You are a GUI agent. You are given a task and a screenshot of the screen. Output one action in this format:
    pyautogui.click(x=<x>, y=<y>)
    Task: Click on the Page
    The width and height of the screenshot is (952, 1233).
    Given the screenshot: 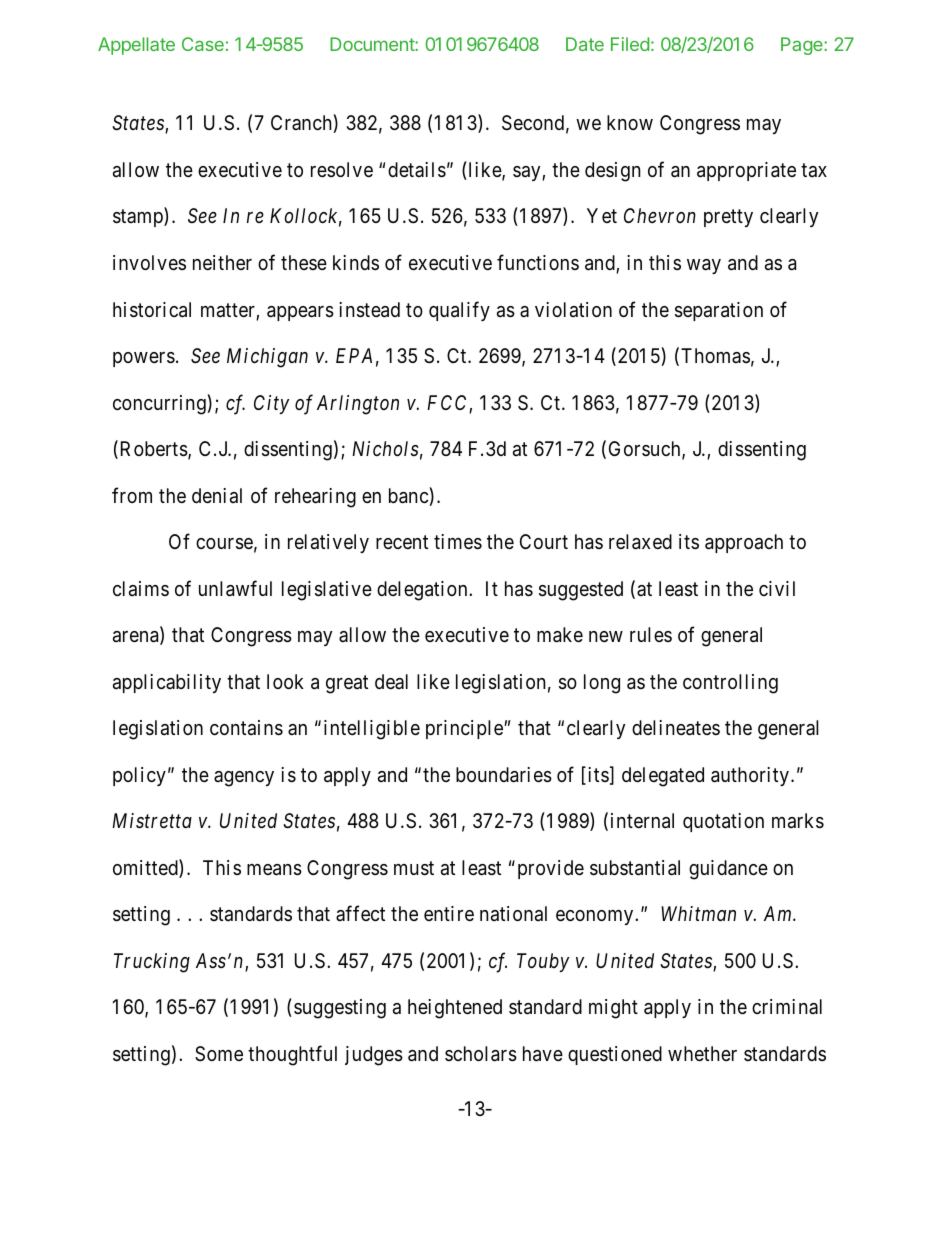 What is the action you would take?
    pyautogui.click(x=803, y=46)
